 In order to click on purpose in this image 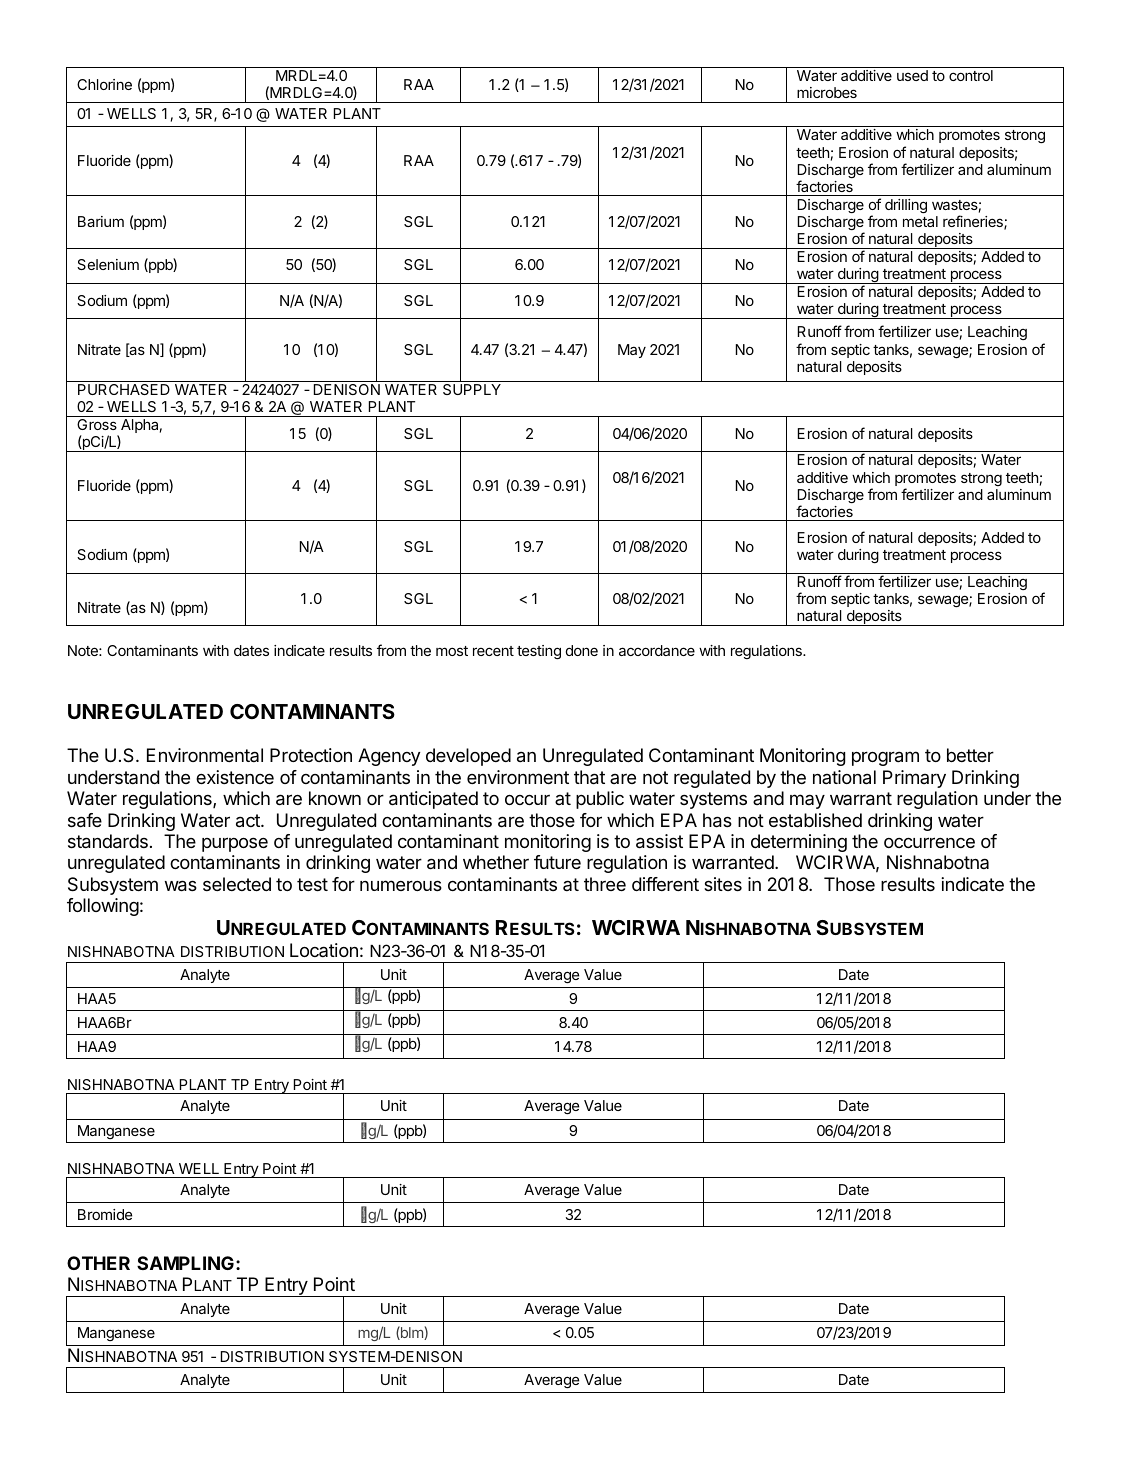, I will do `click(235, 844)`.
